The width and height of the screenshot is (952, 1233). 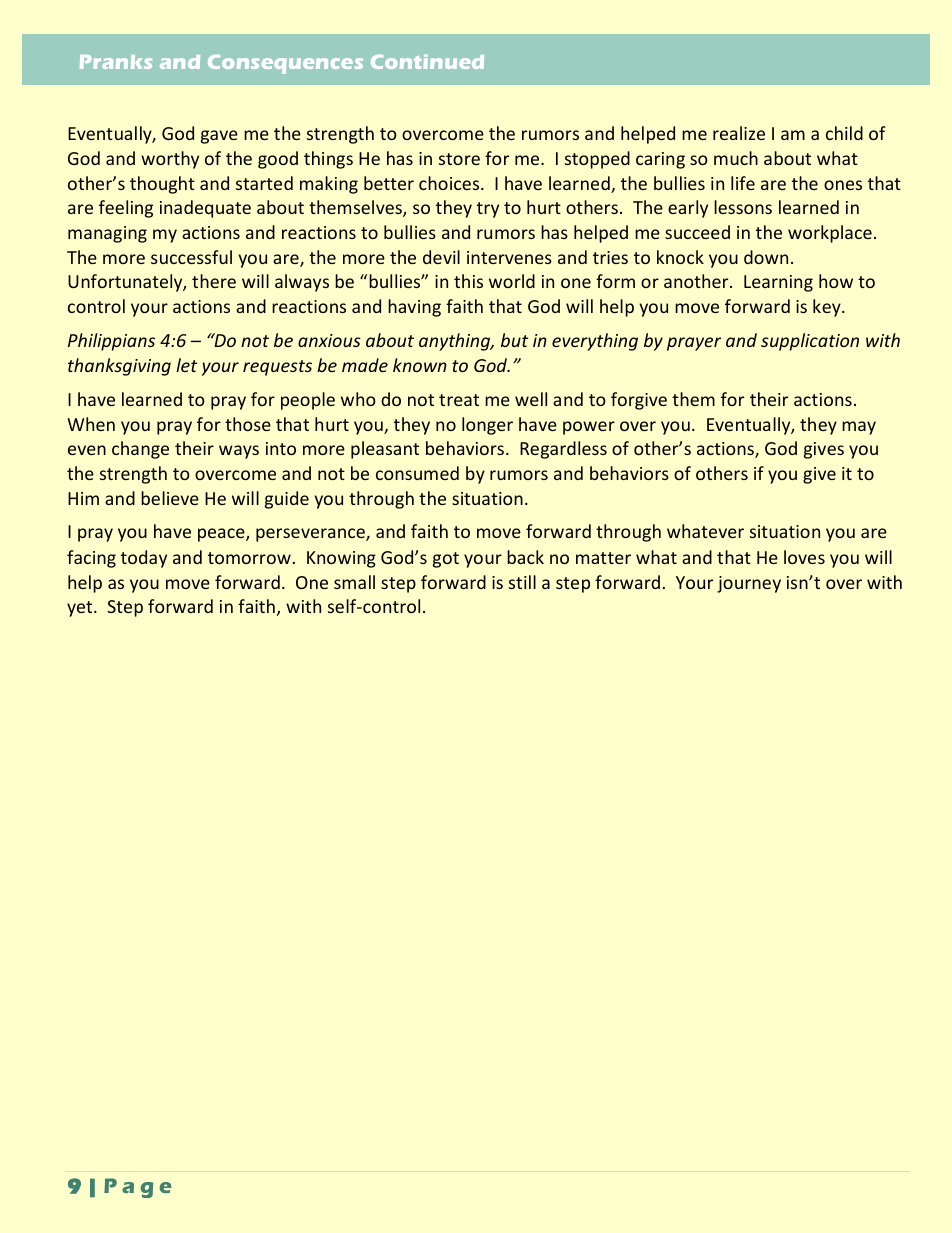 What do you see at coordinates (116, 62) in the screenshot?
I see `Pranks` at bounding box center [116, 62].
